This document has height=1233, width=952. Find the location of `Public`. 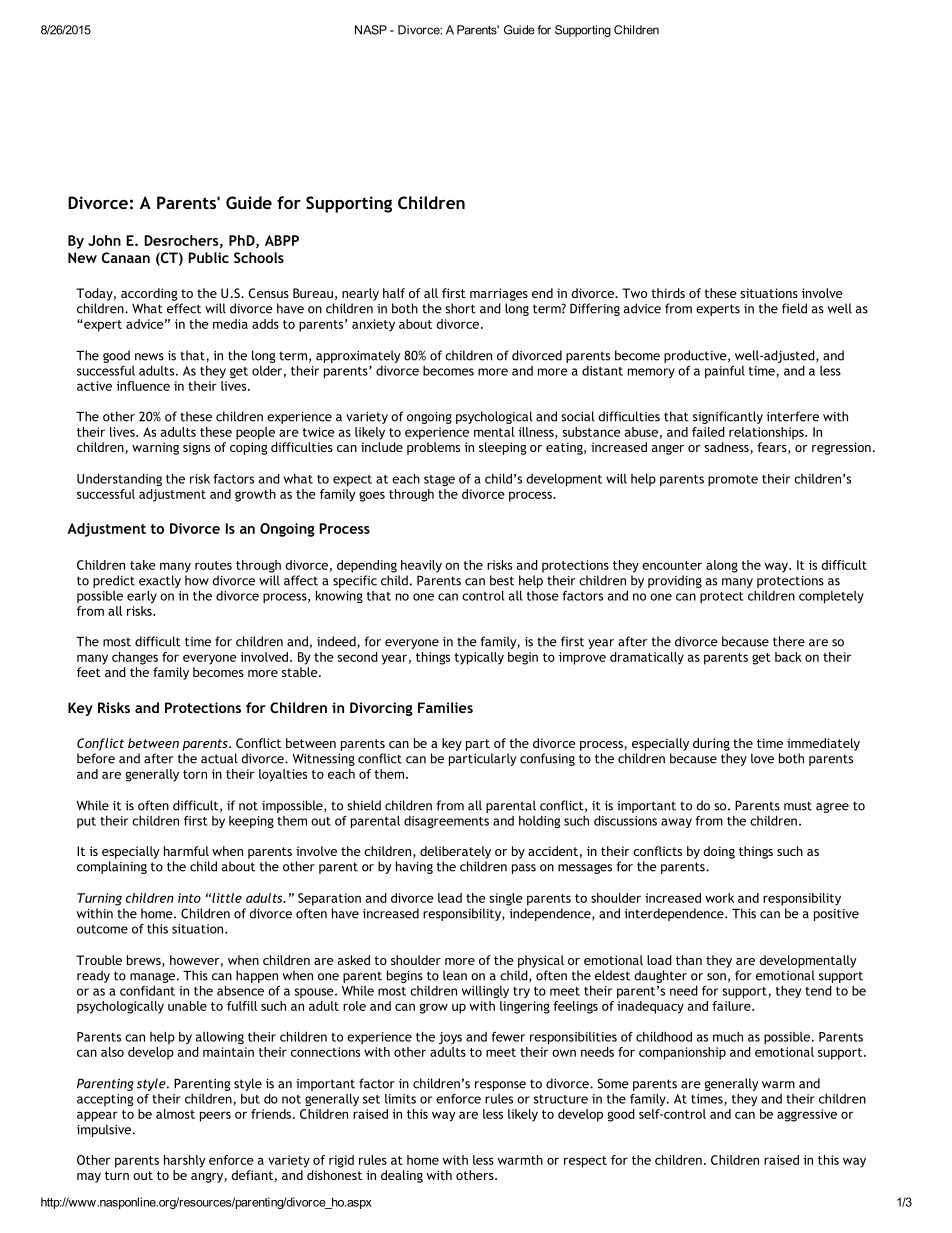

Public is located at coordinates (209, 257).
